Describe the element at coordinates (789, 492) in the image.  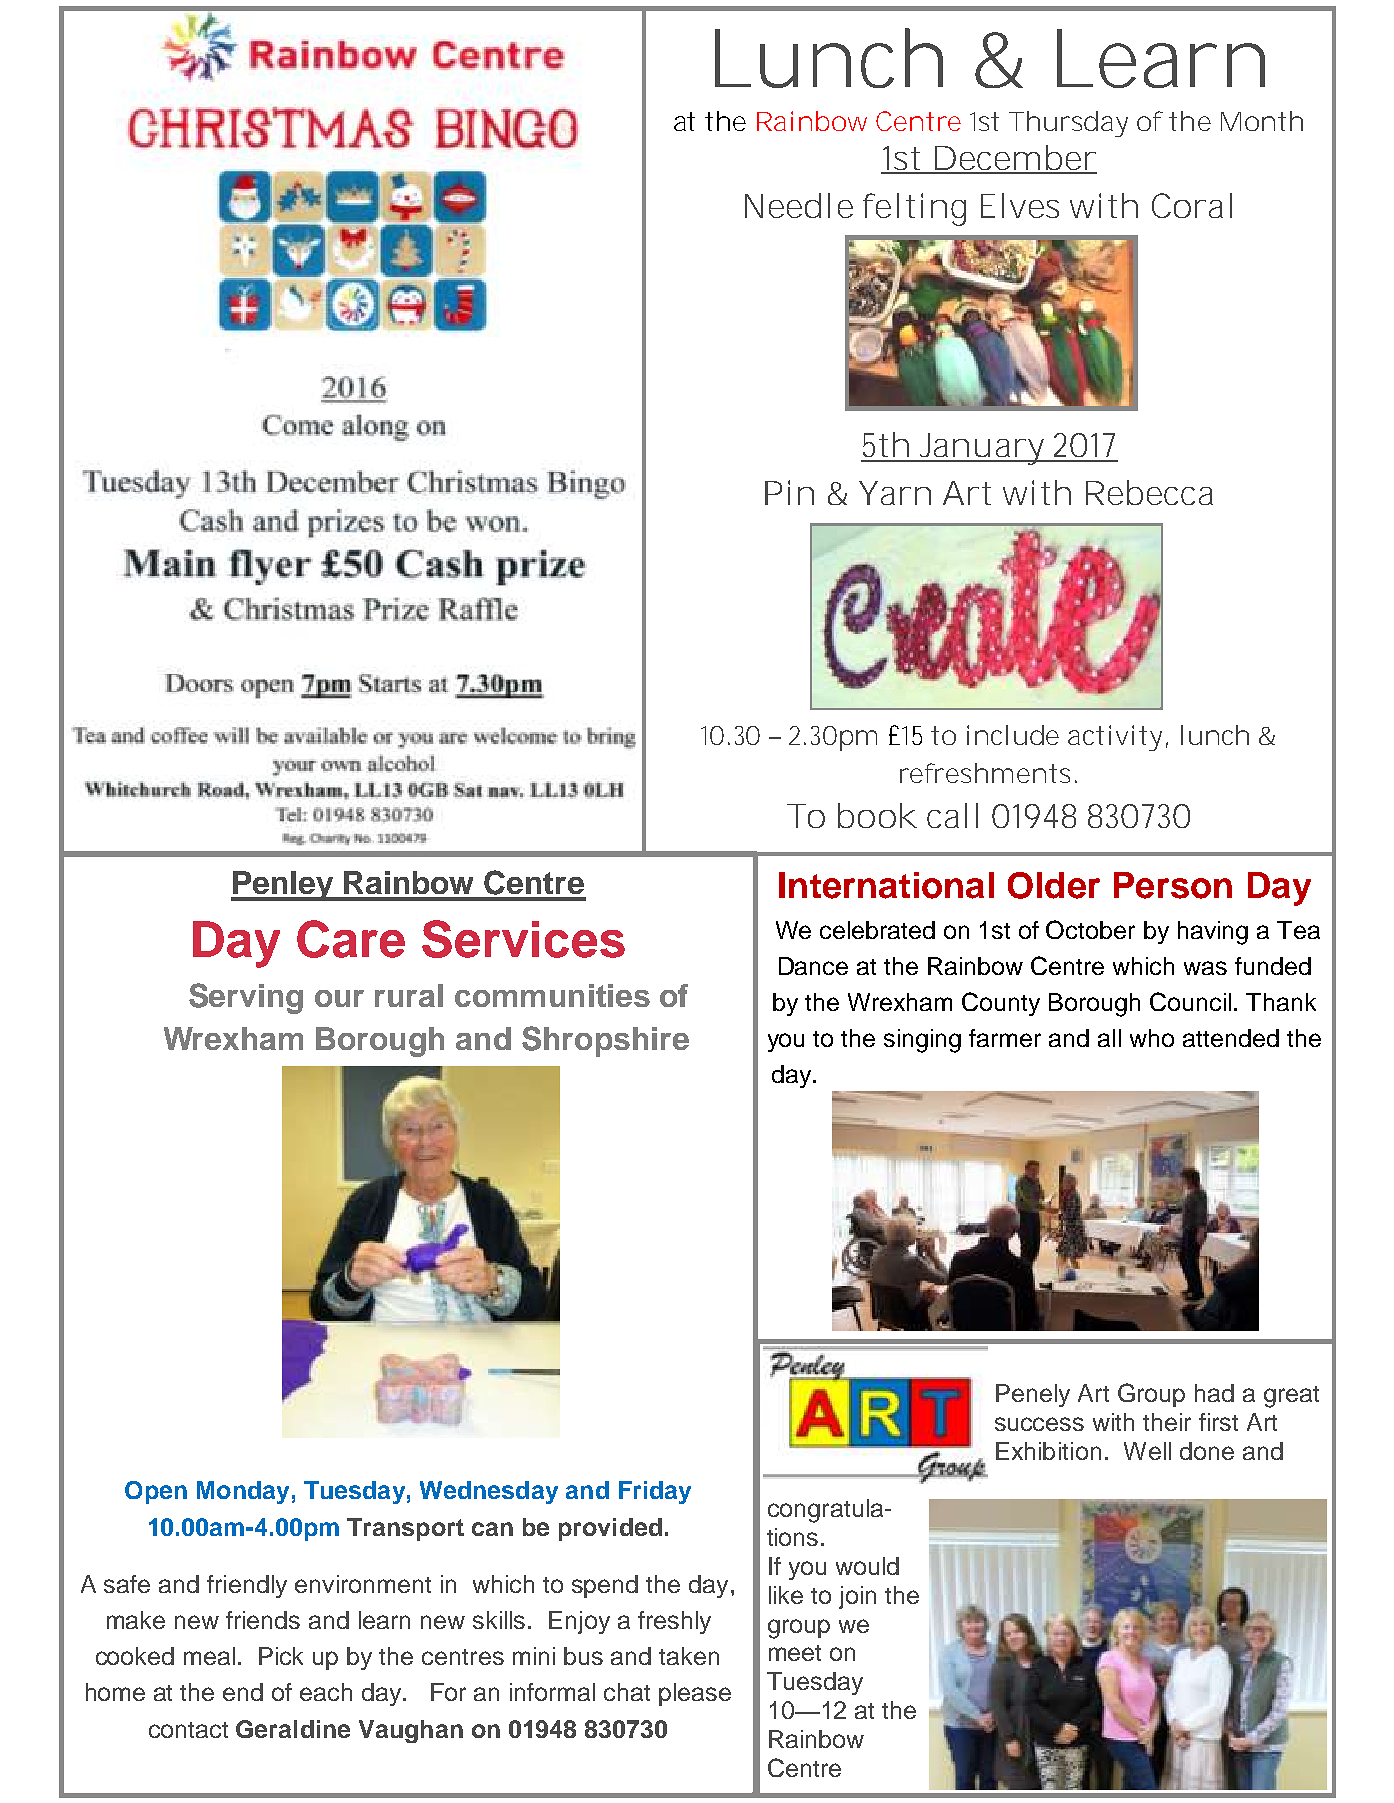
I see `Pin` at that location.
